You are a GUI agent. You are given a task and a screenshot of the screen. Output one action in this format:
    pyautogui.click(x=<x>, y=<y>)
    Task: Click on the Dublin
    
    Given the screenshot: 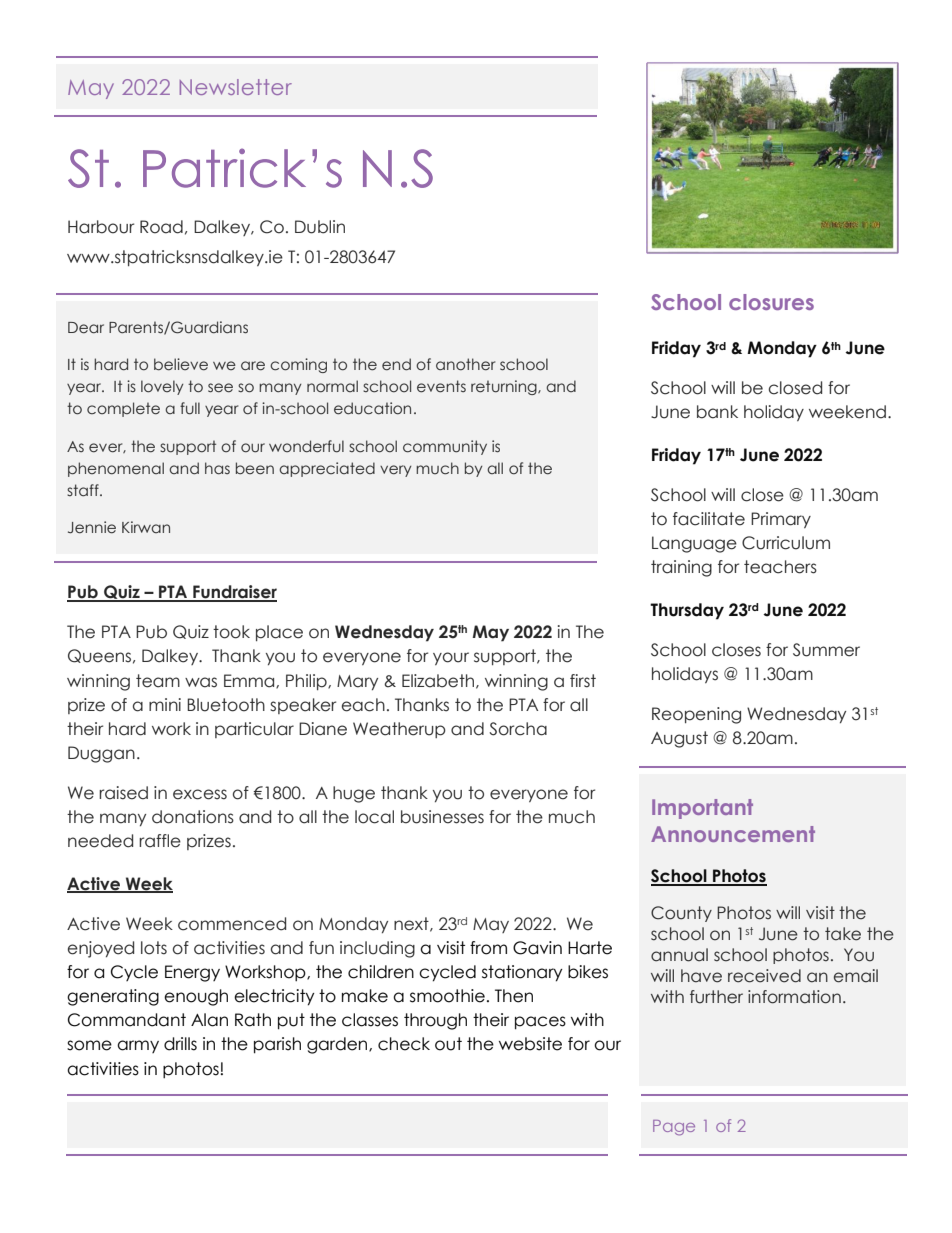 What is the action you would take?
    pyautogui.click(x=320, y=227)
